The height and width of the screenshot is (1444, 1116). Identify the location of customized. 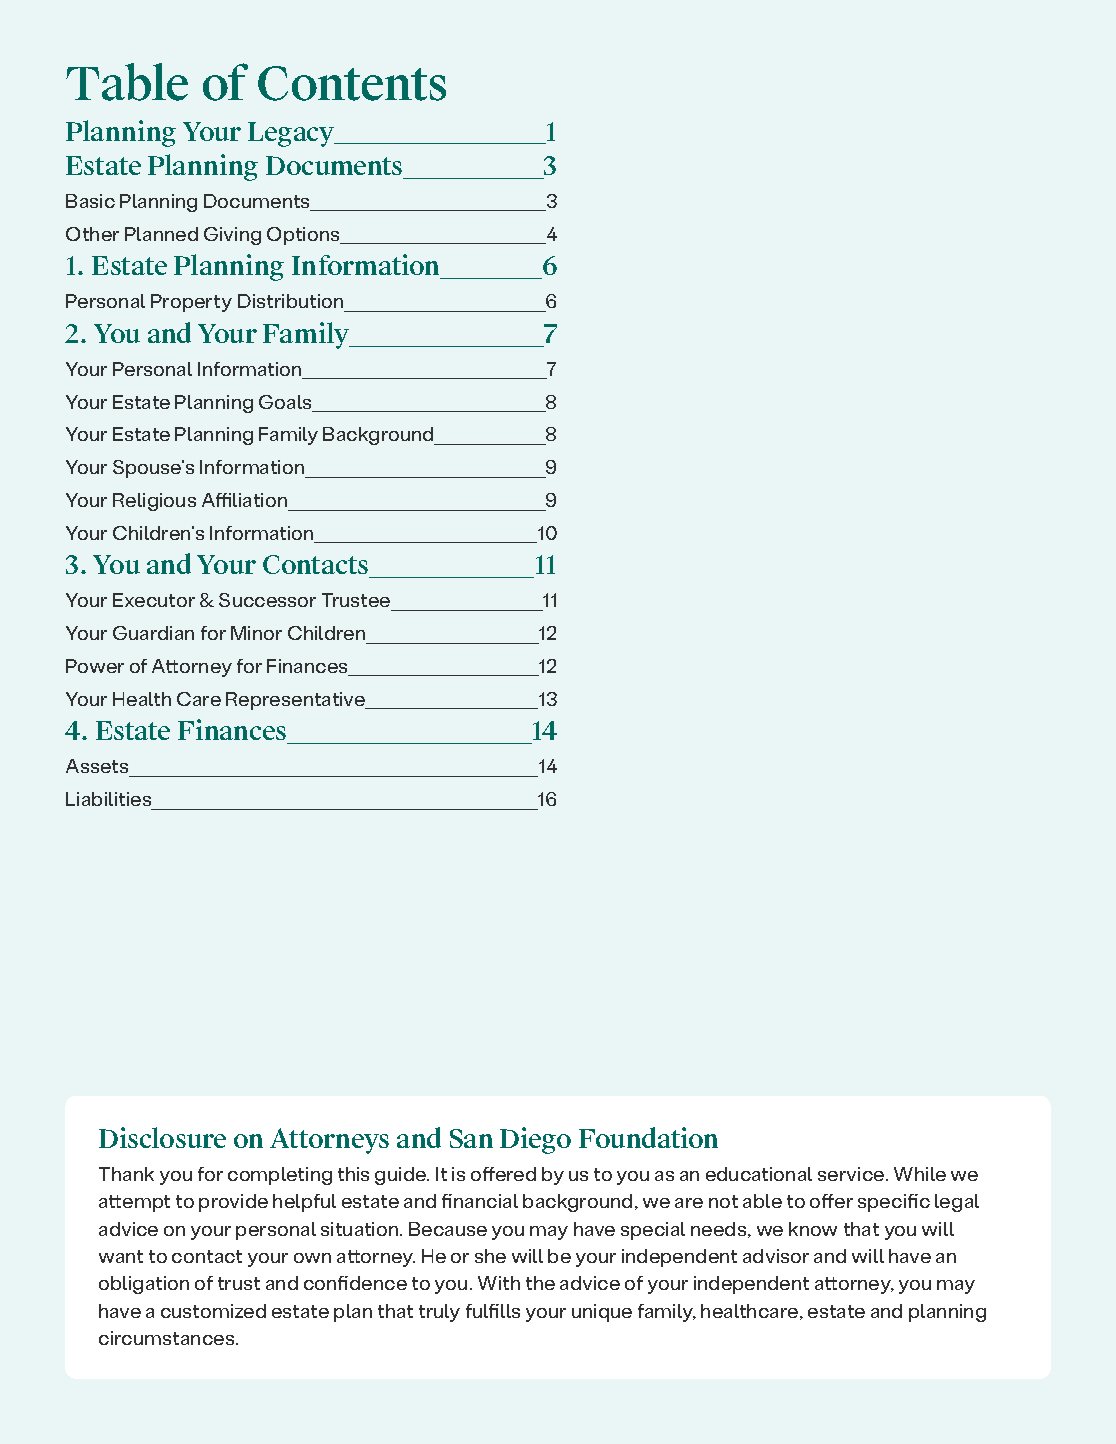
(213, 1311).
